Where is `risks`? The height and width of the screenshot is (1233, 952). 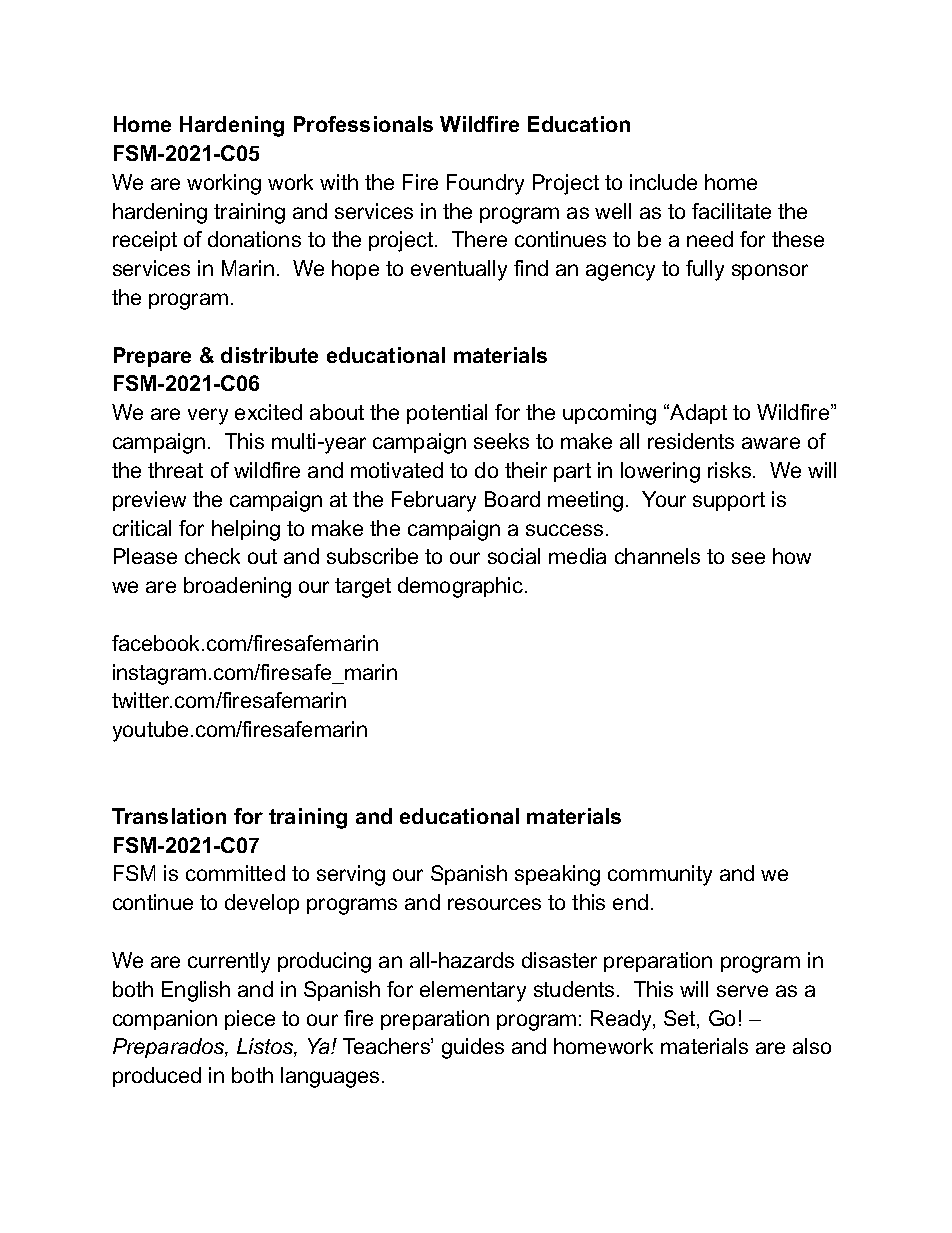 risks is located at coordinates (731, 470).
